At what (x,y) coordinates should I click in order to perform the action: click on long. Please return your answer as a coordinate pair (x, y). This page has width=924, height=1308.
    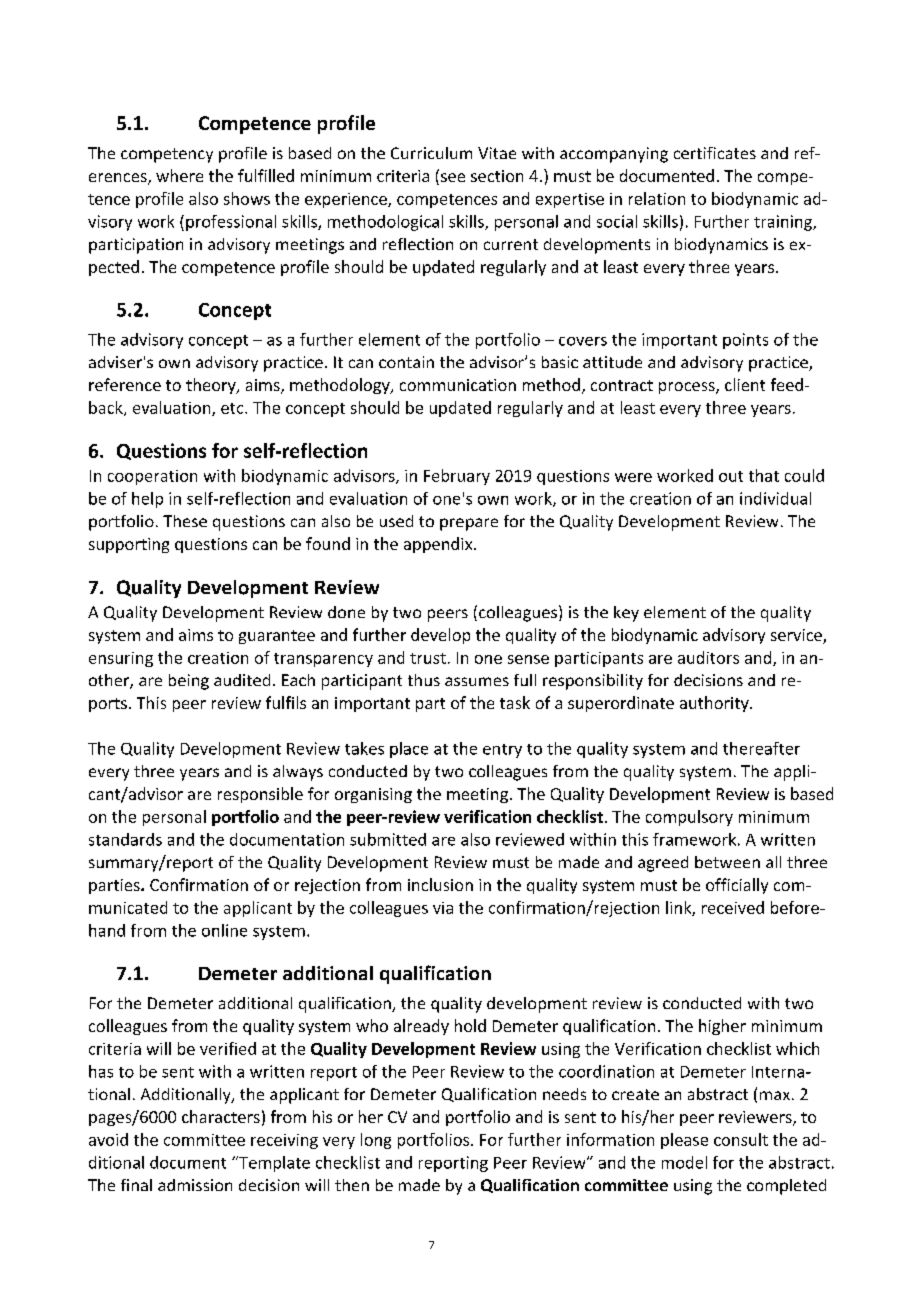
    Looking at the image, I should click on (376, 1141).
